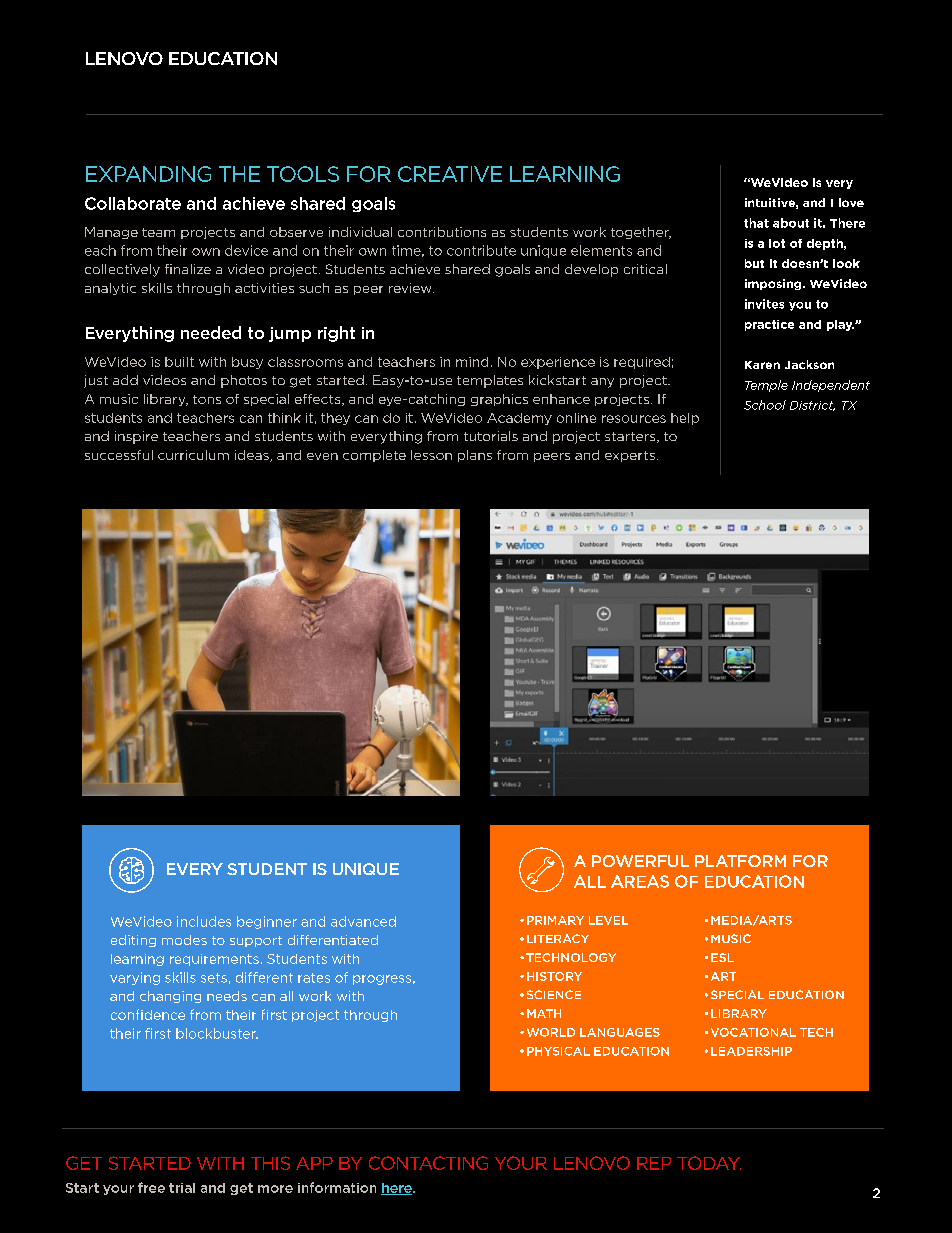  Describe the element at coordinates (740, 861) in the screenshot. I see `PLATFORM` at that location.
